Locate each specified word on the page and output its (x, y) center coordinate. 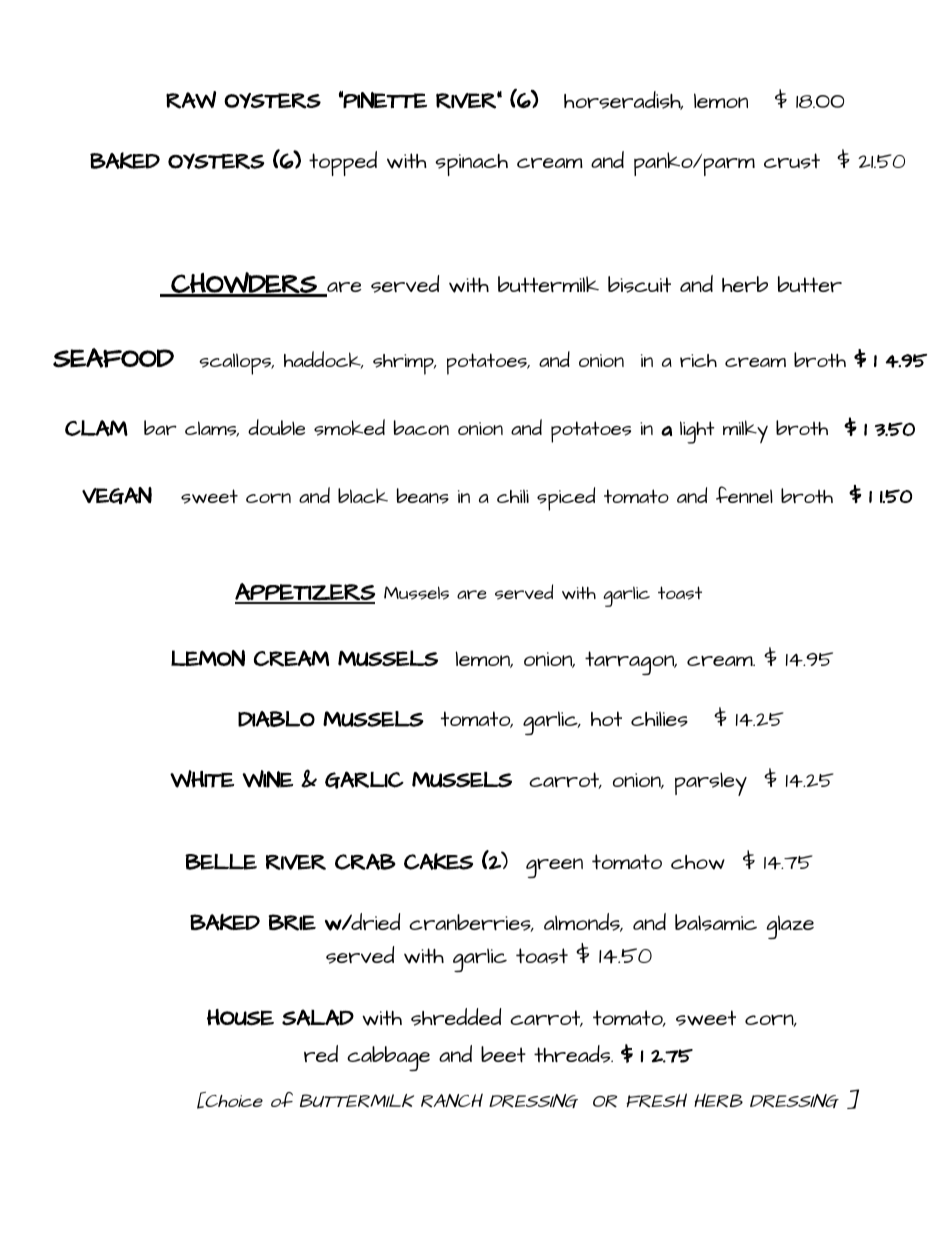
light (697, 432)
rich (698, 360)
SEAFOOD (113, 358)
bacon (421, 427)
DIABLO (276, 719)
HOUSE (240, 1017)
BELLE (221, 862)
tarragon (631, 663)
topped (343, 163)
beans (423, 496)
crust (792, 161)
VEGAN (117, 496)
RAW (191, 100)
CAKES (438, 861)
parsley (711, 784)
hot (606, 719)
